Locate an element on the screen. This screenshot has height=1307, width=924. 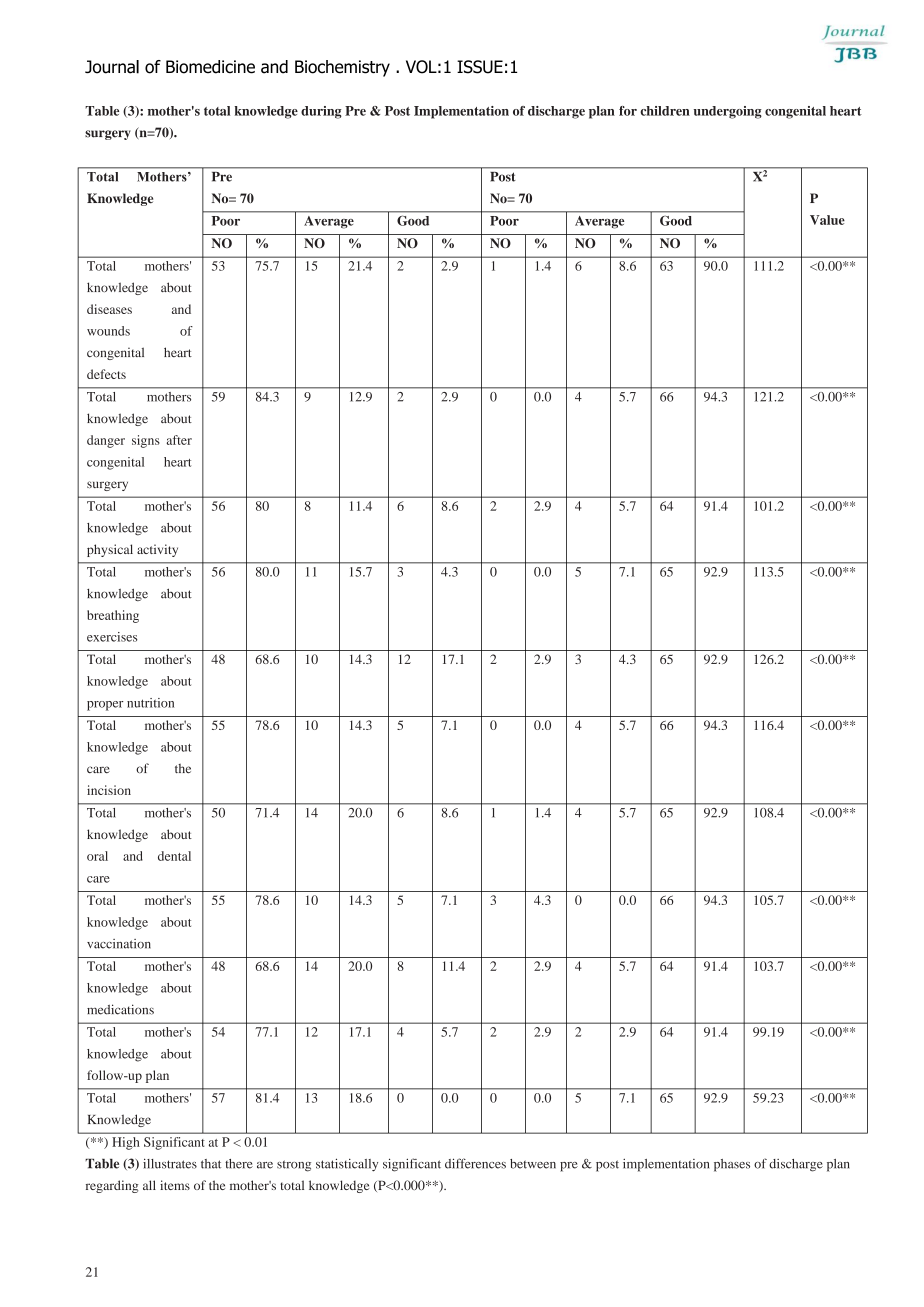
differences is located at coordinates (475, 1163).
